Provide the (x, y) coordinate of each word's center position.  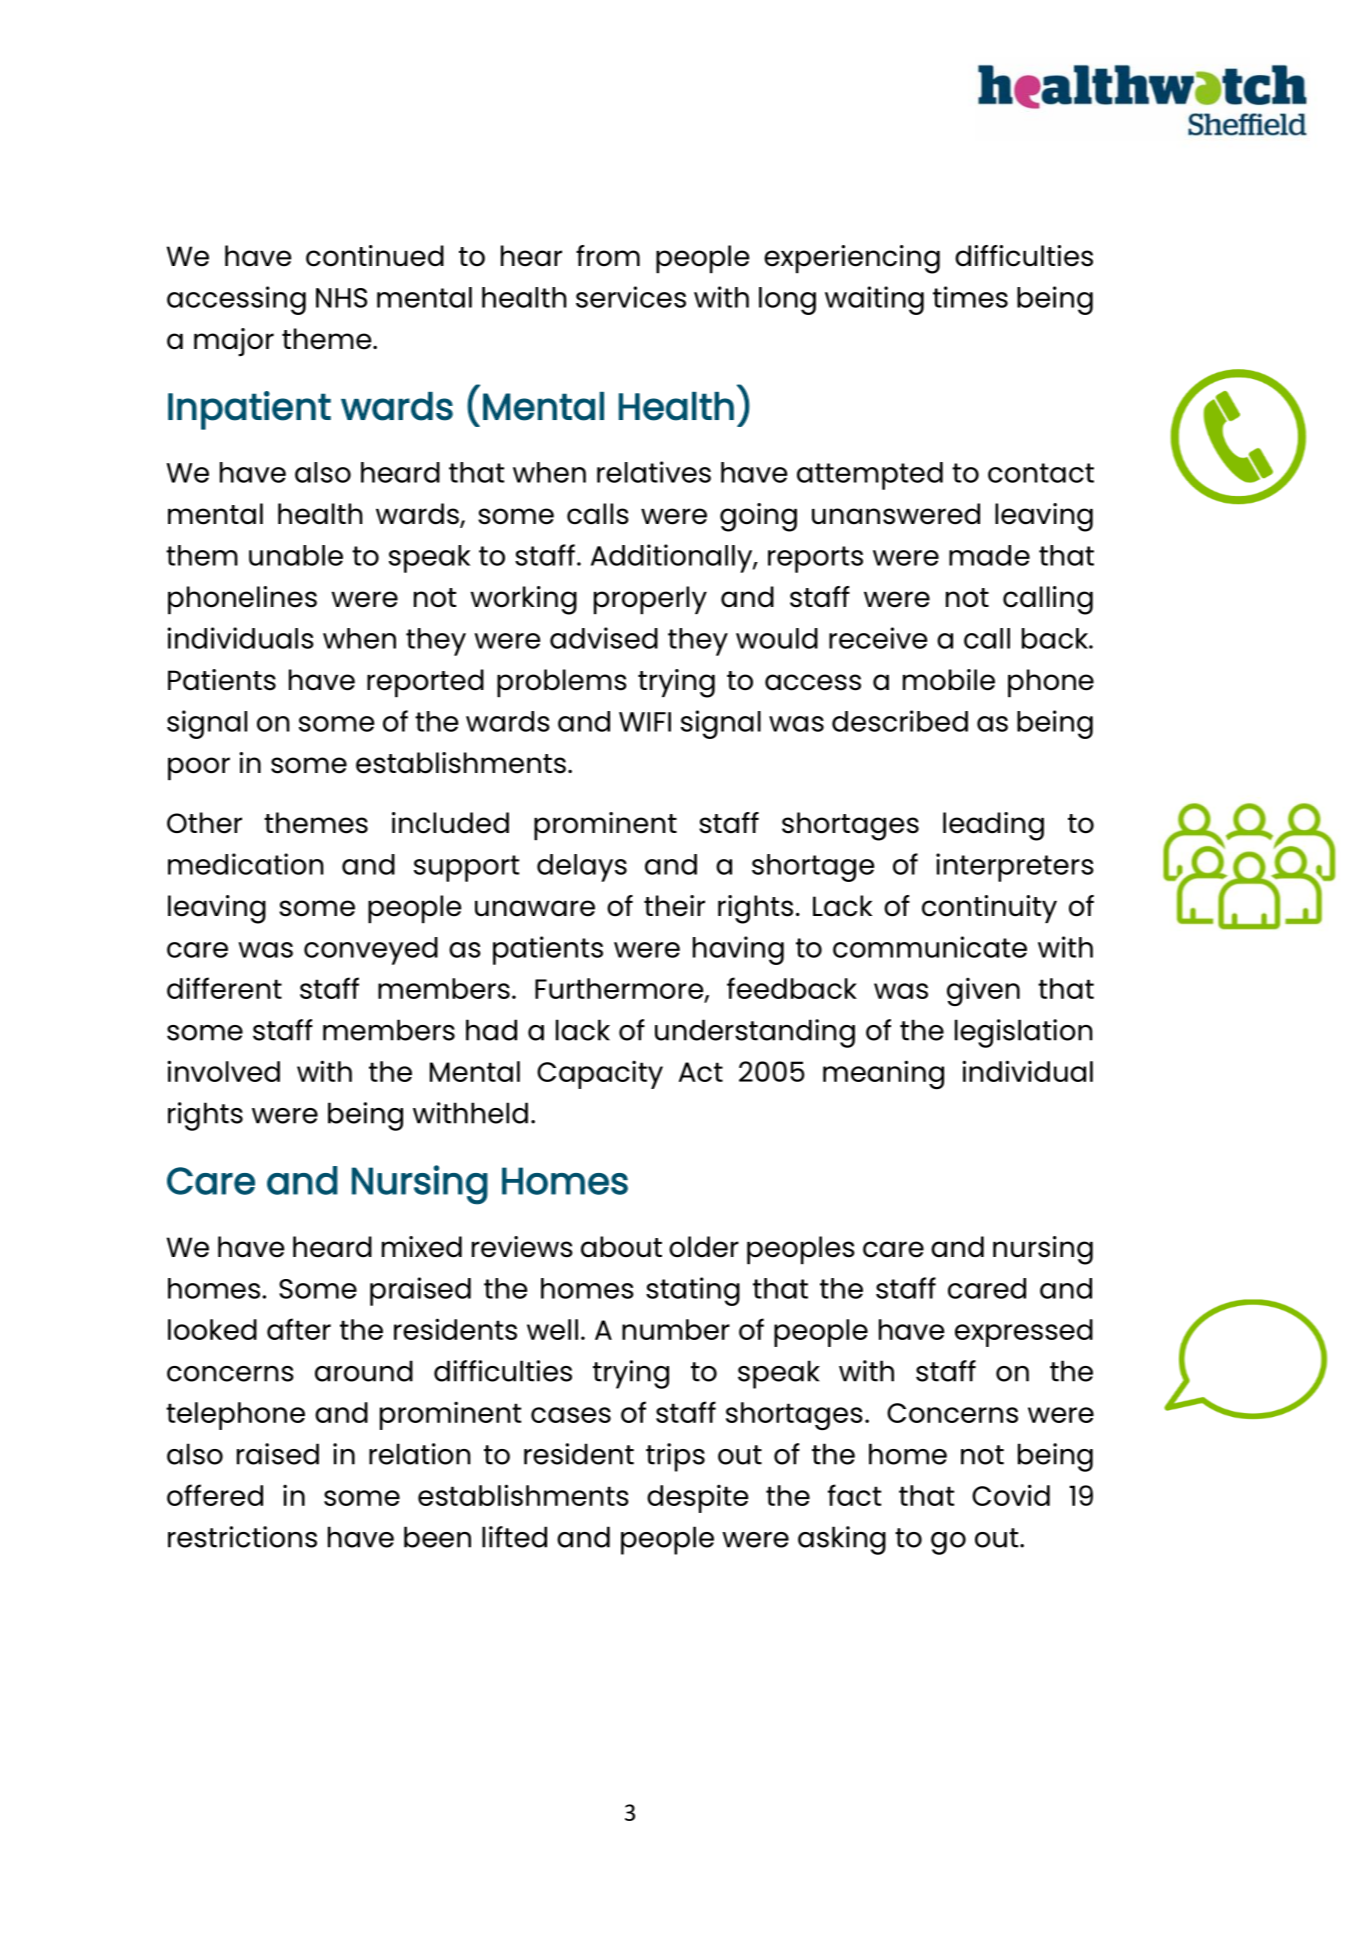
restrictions (242, 1537)
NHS (341, 298)
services (631, 297)
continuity (989, 909)
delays (582, 868)
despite (697, 1498)
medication (246, 864)
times (970, 297)
